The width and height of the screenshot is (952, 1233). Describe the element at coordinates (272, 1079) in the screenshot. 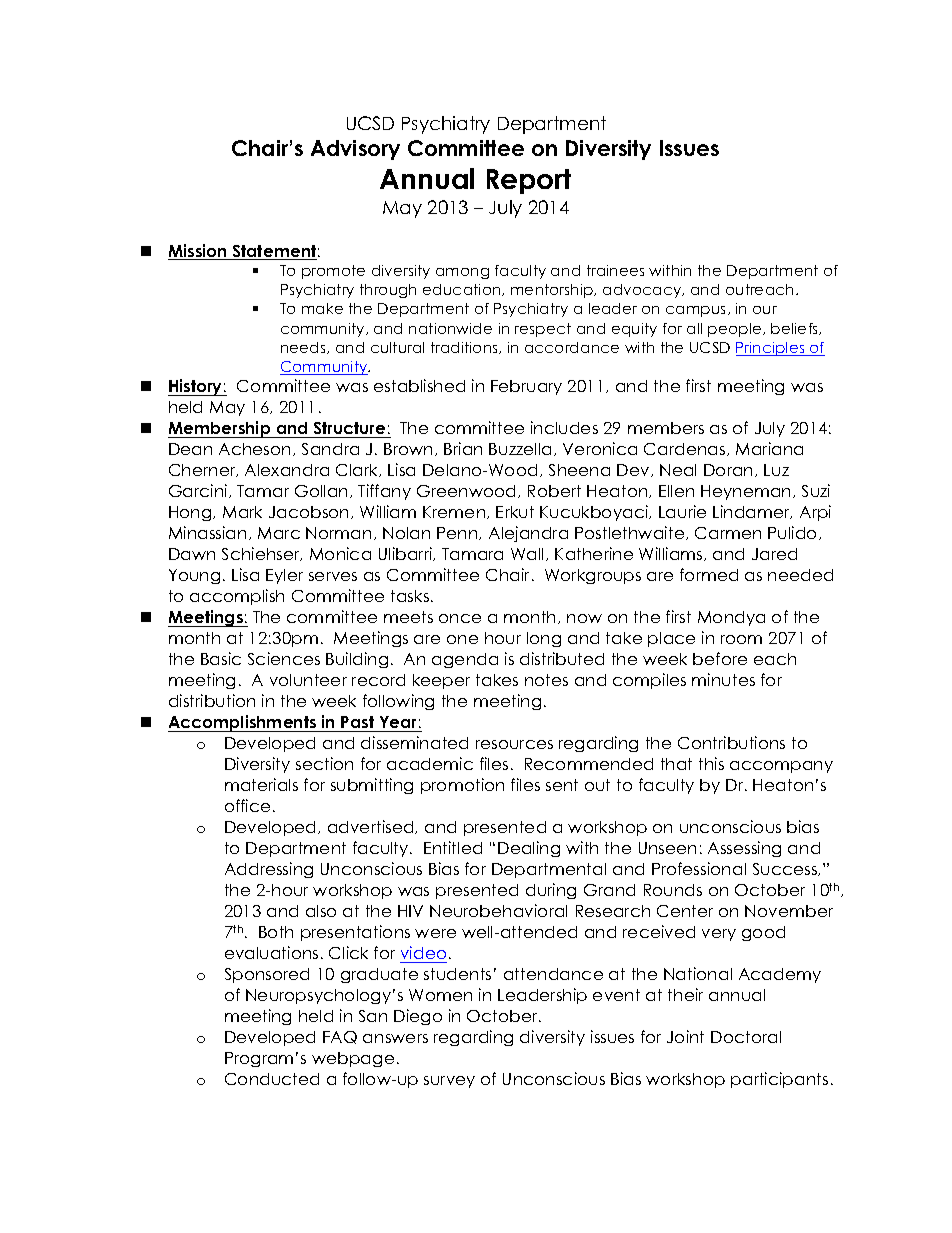

I see `Conducted` at that location.
